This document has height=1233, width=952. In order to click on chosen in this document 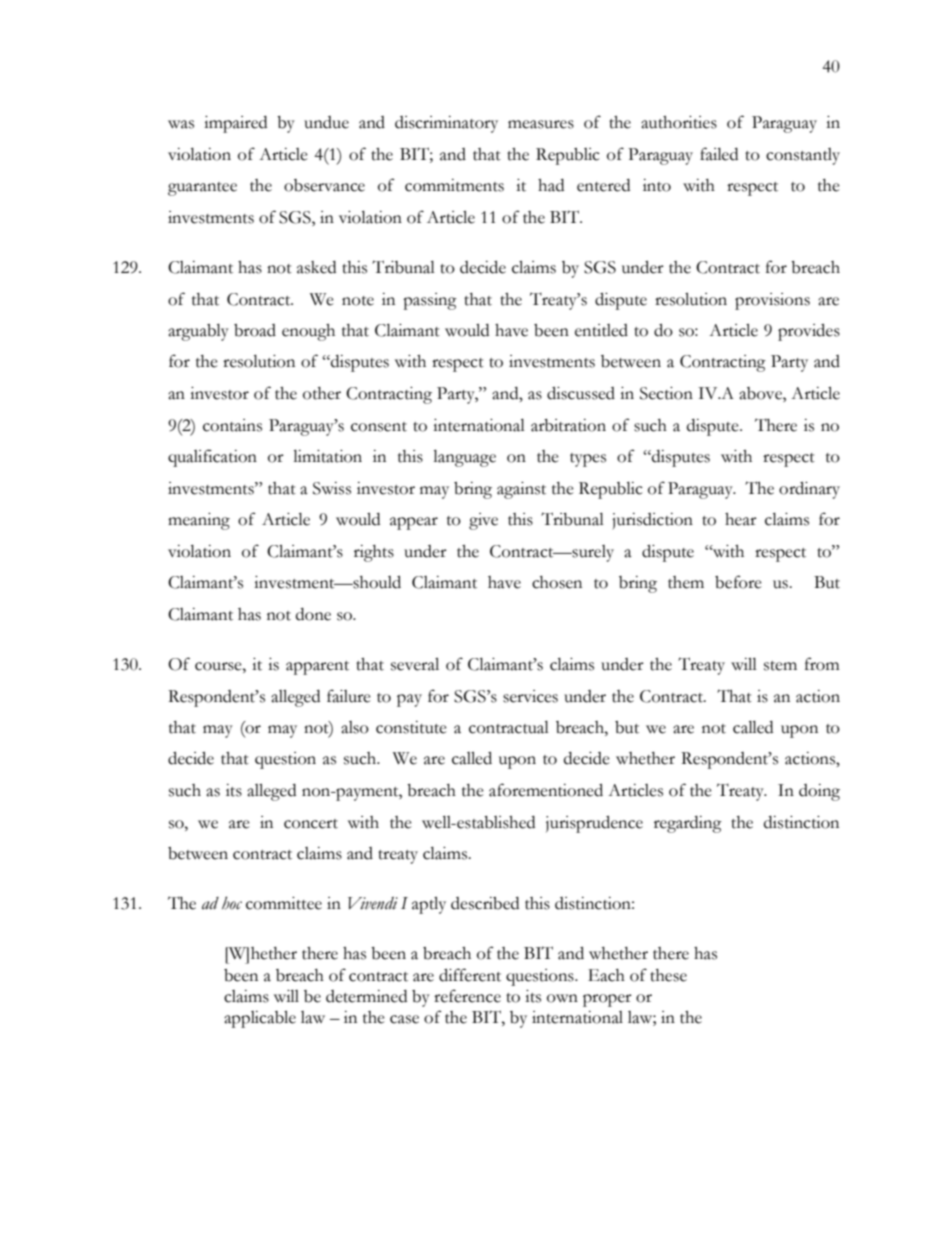, I will do `click(557, 582)`.
